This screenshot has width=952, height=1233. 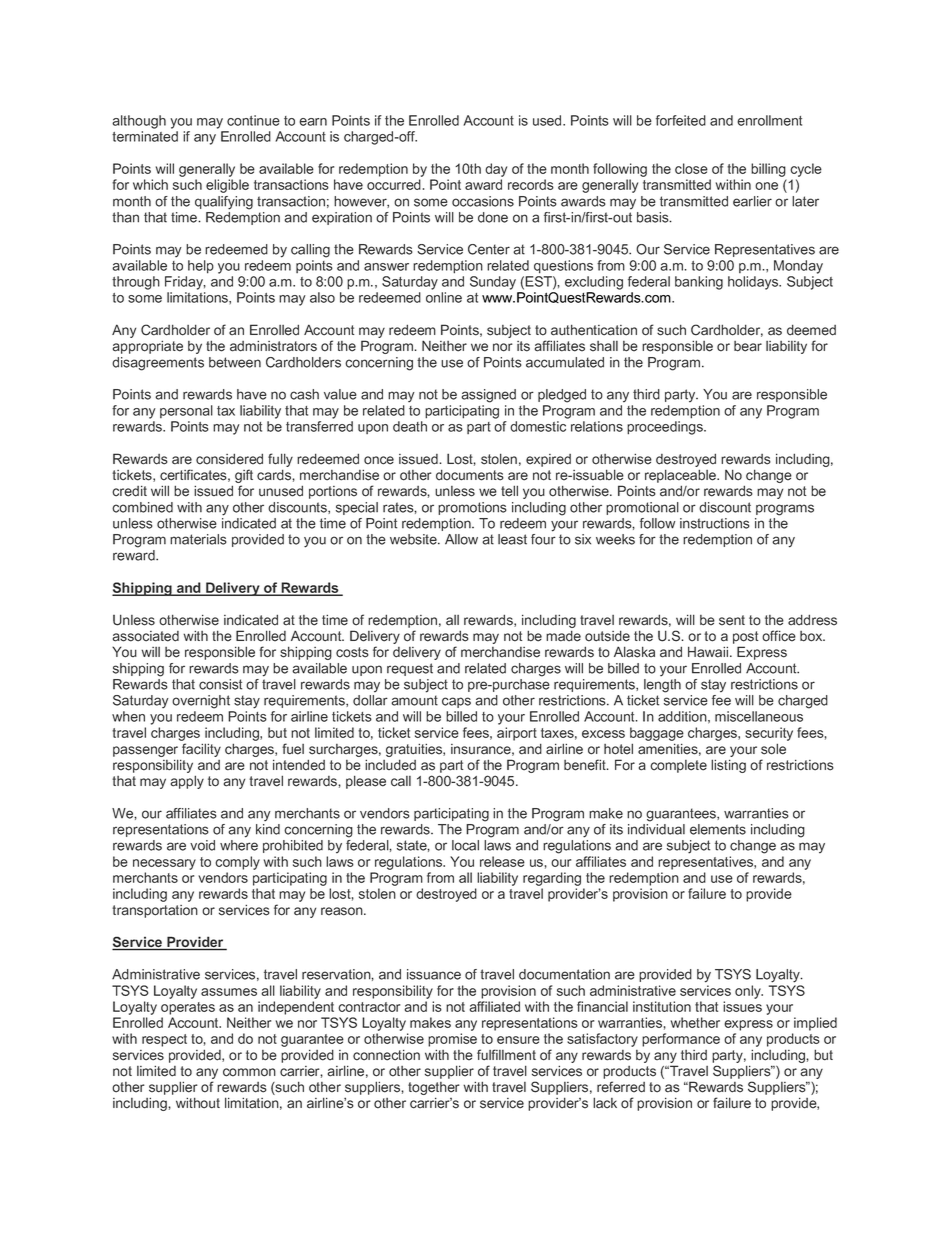 What do you see at coordinates (201, 750) in the screenshot?
I see `facility` at bounding box center [201, 750].
